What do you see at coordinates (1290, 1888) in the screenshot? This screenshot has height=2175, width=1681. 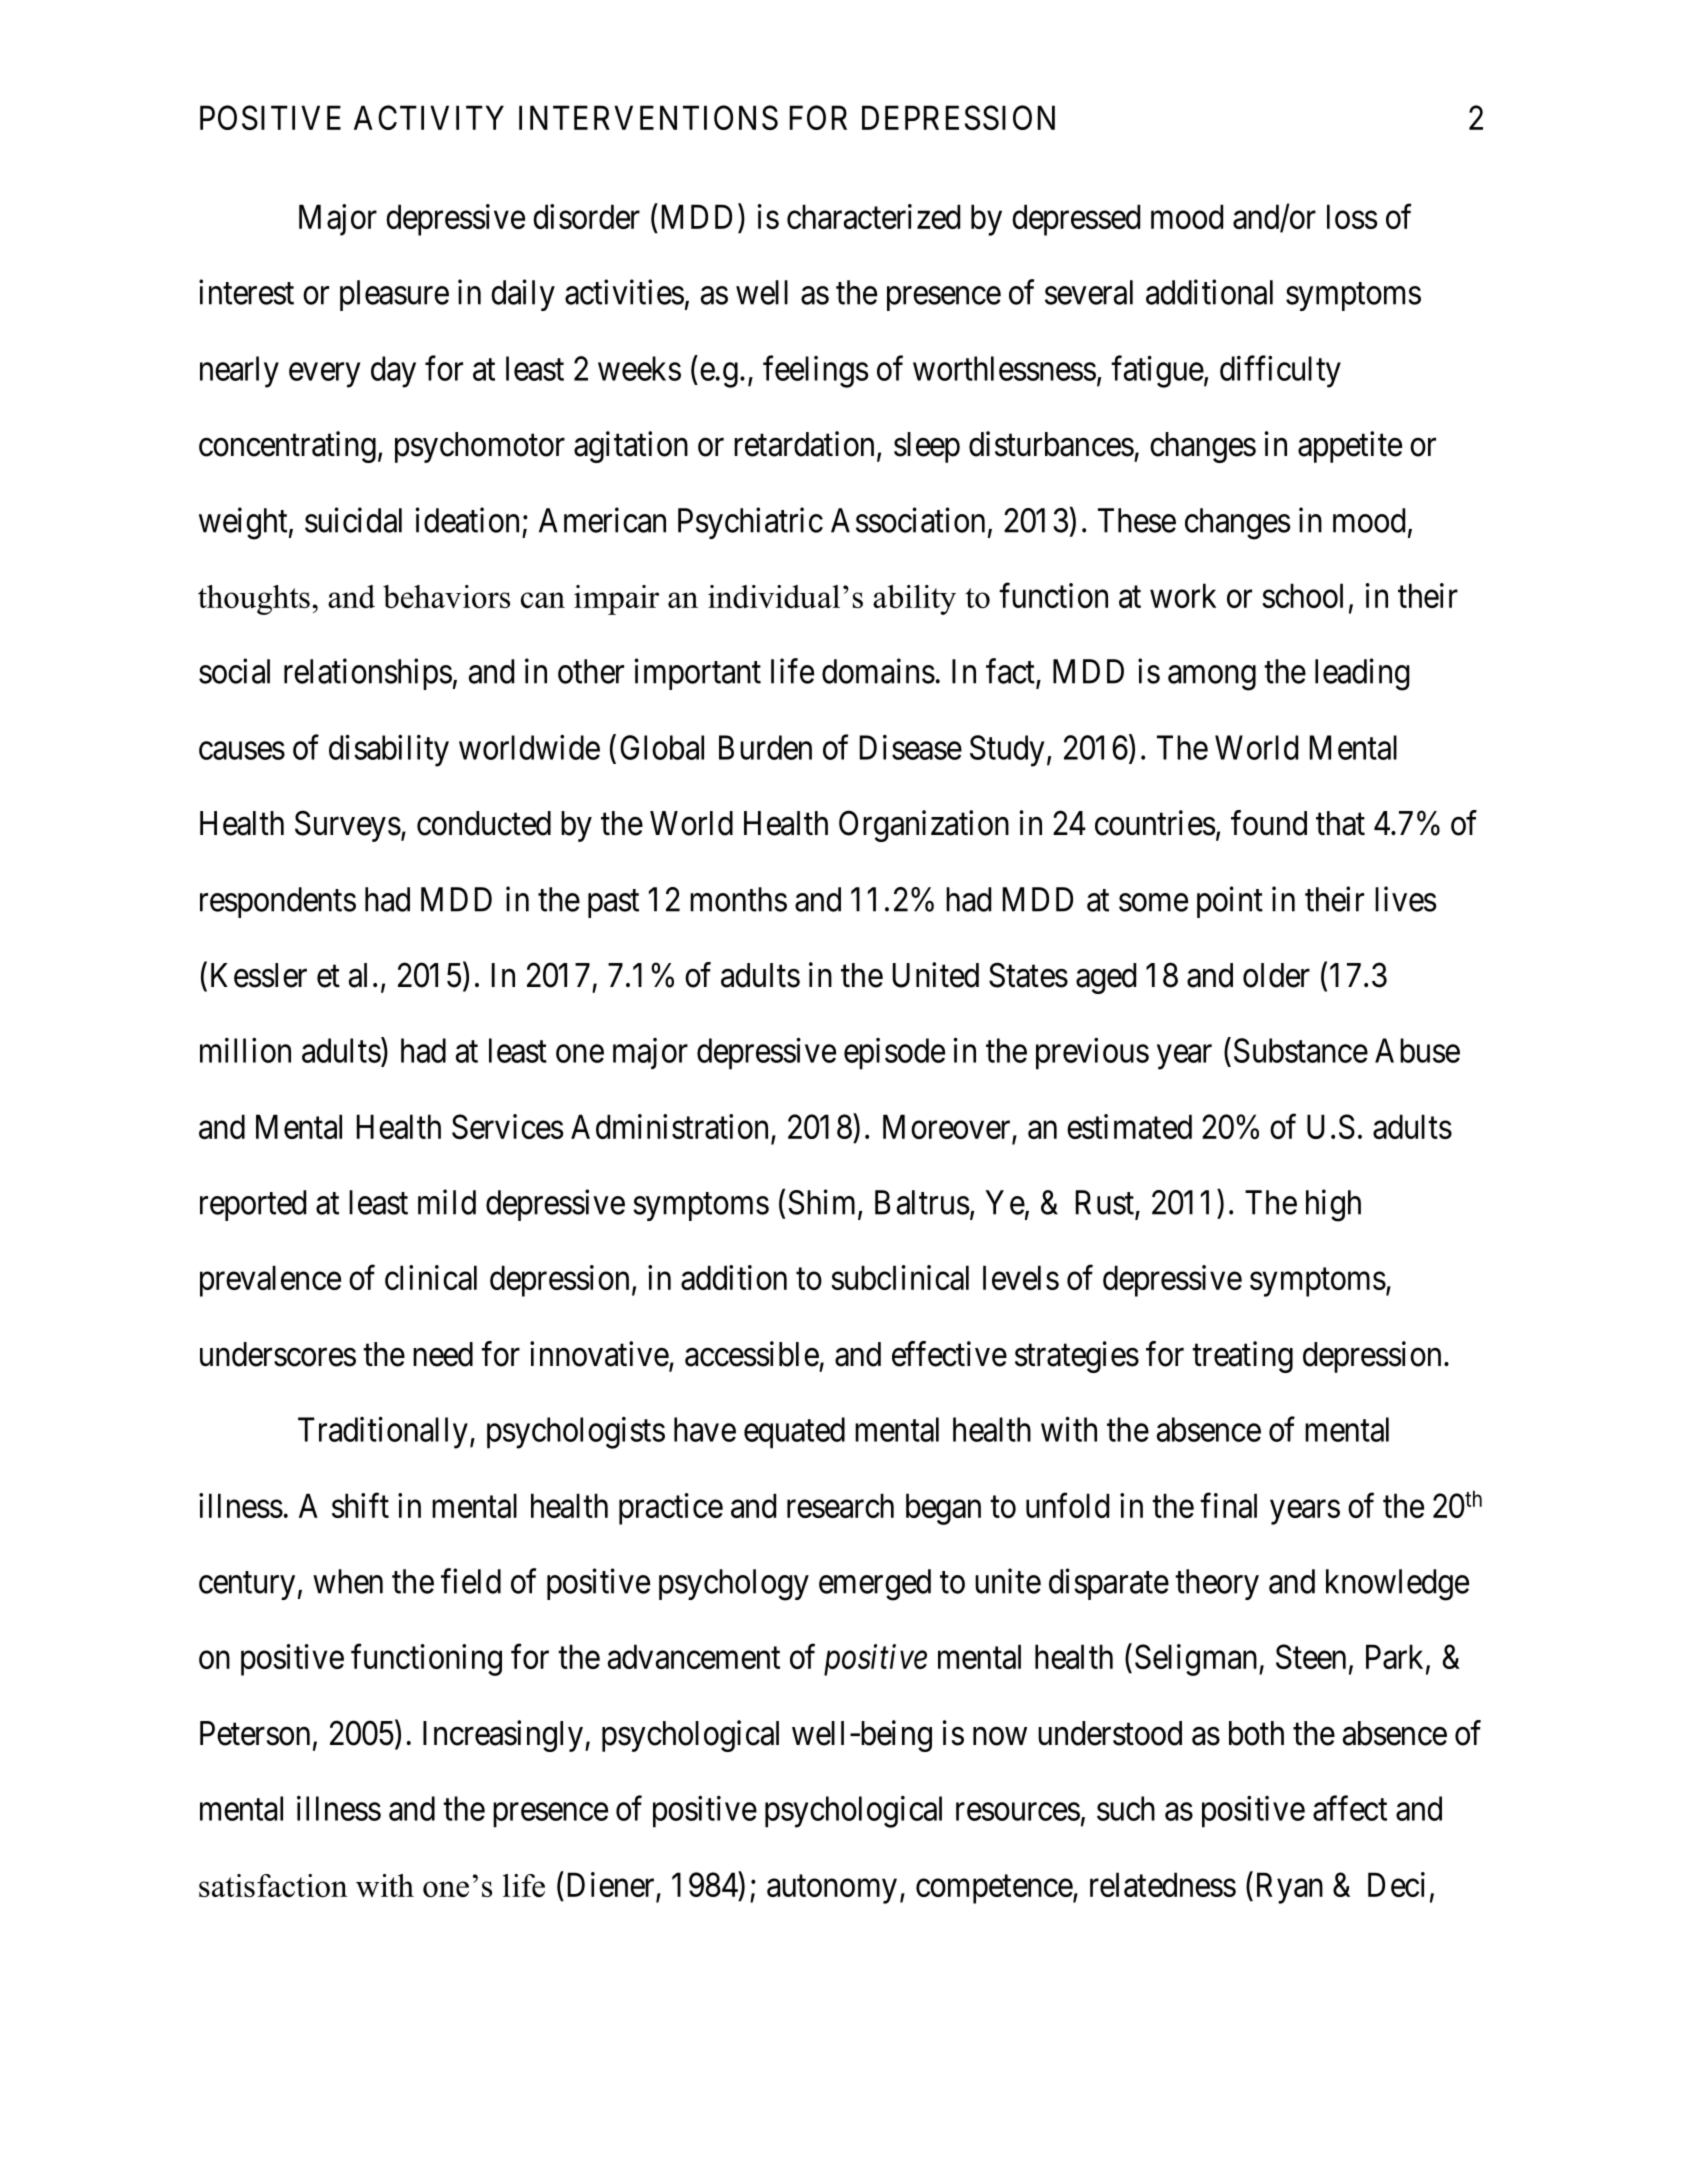 I see `Ryan` at bounding box center [1290, 1888].
